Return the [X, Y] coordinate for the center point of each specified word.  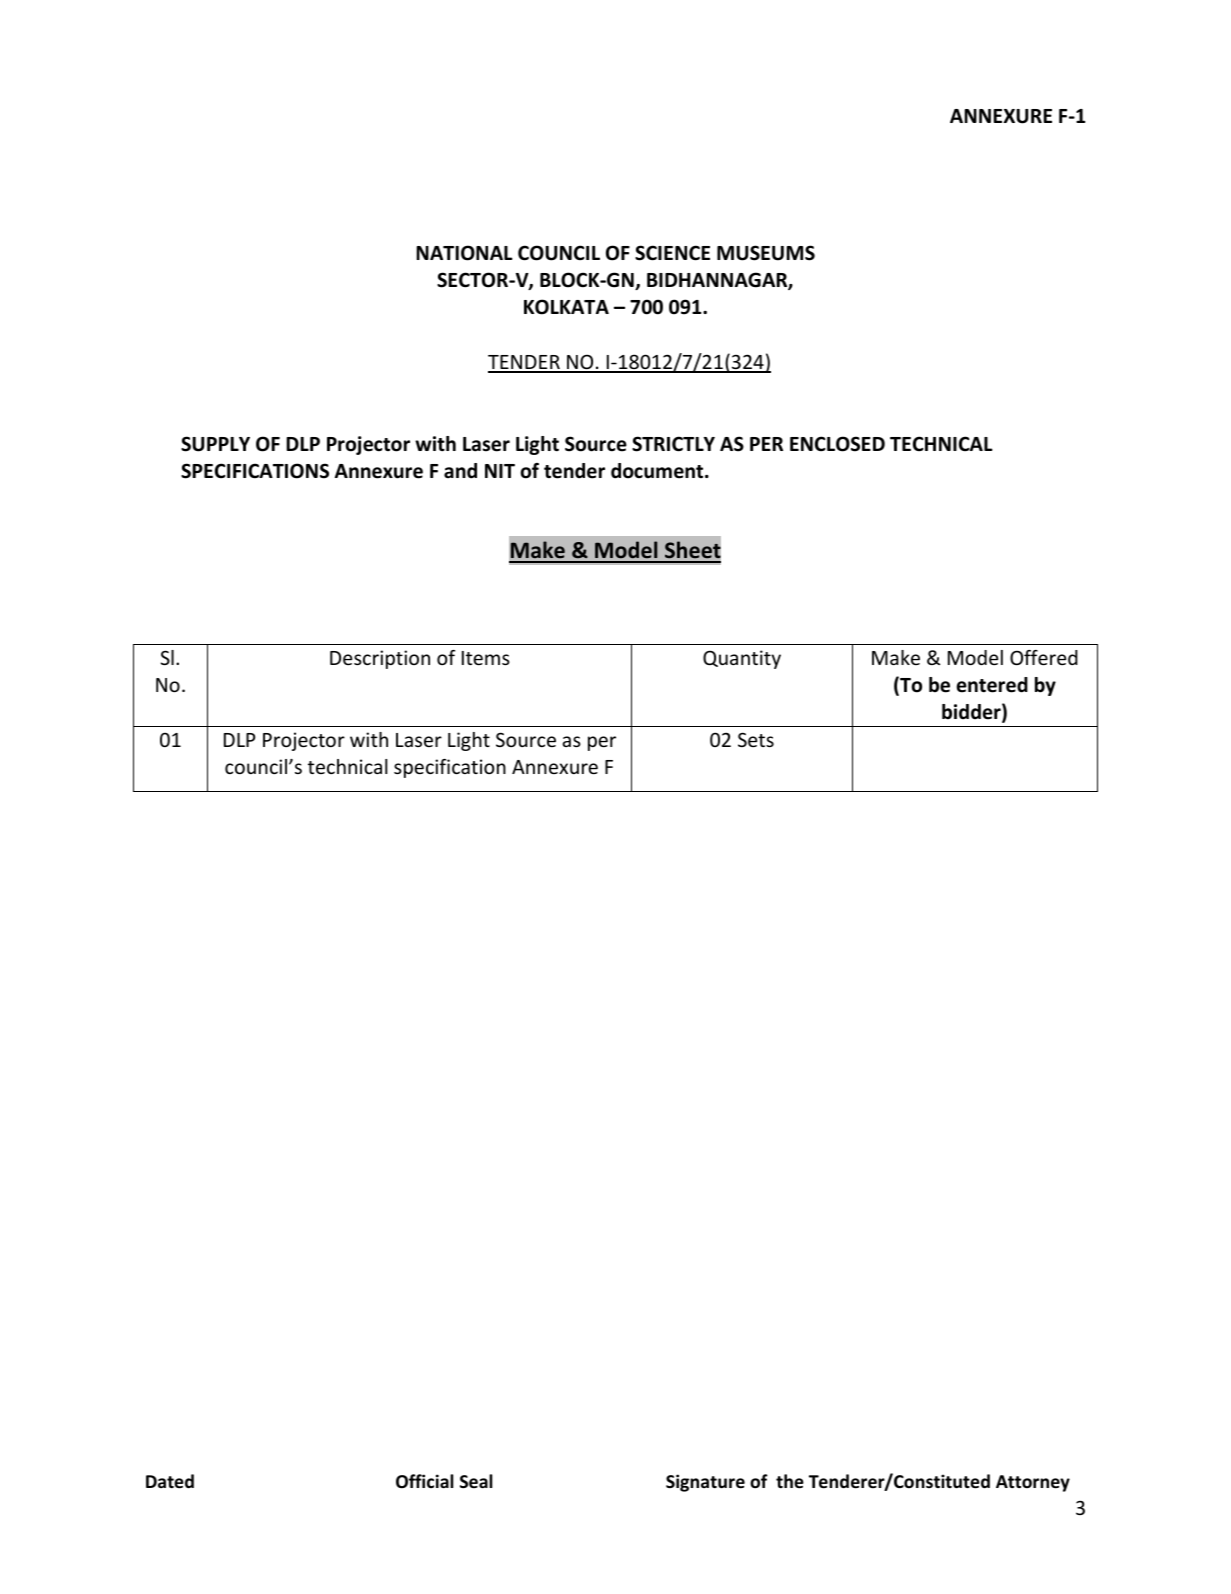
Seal [476, 1481]
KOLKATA [566, 307]
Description [380, 659]
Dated [170, 1481]
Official [424, 1481]
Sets [756, 739]
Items [486, 658]
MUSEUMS [766, 253]
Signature [705, 1483]
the [790, 1481]
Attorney [1033, 1483]
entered [992, 685]
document [658, 471]
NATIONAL [464, 253]
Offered [1044, 657]
